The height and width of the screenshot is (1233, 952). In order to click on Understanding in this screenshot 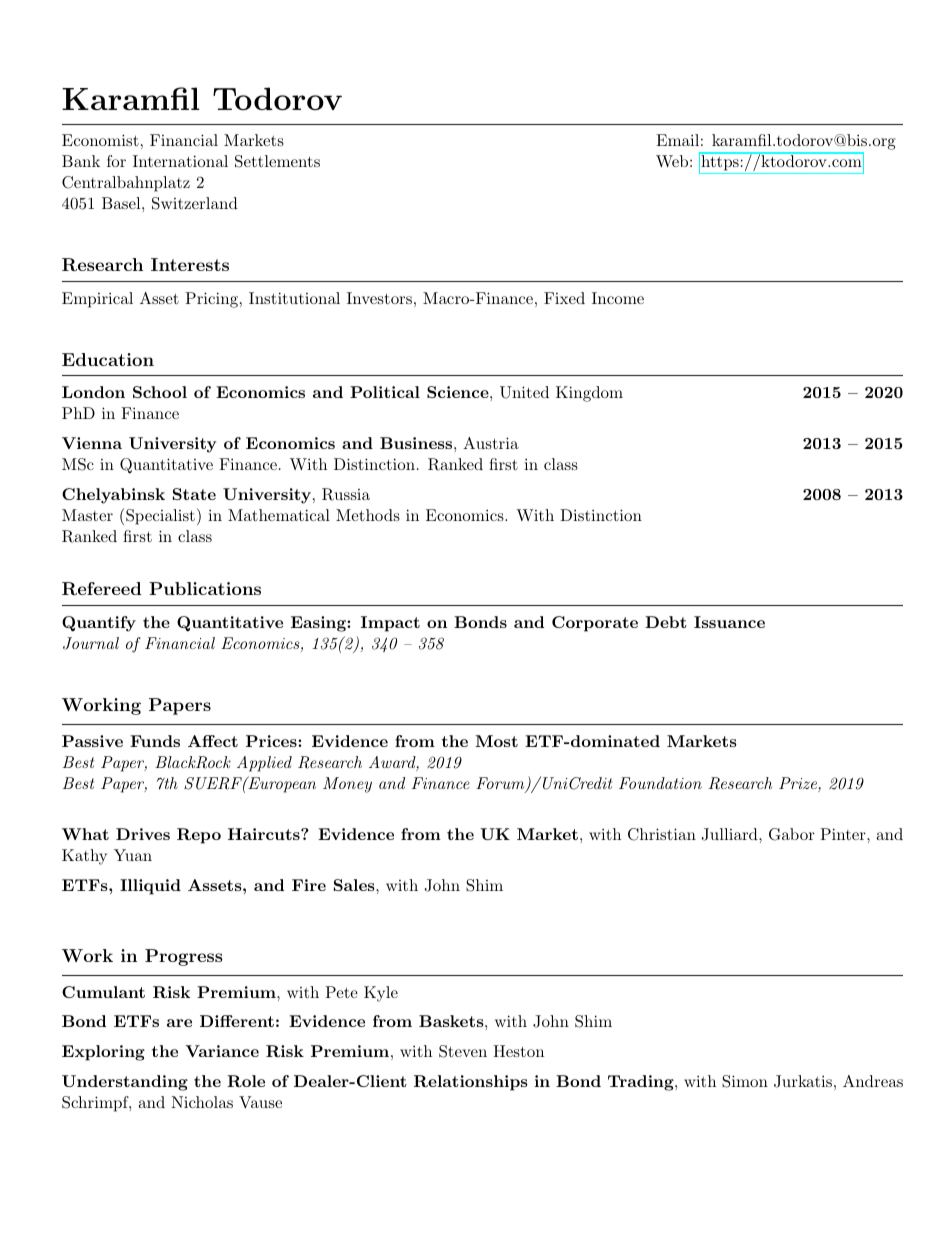, I will do `click(125, 1083)`.
